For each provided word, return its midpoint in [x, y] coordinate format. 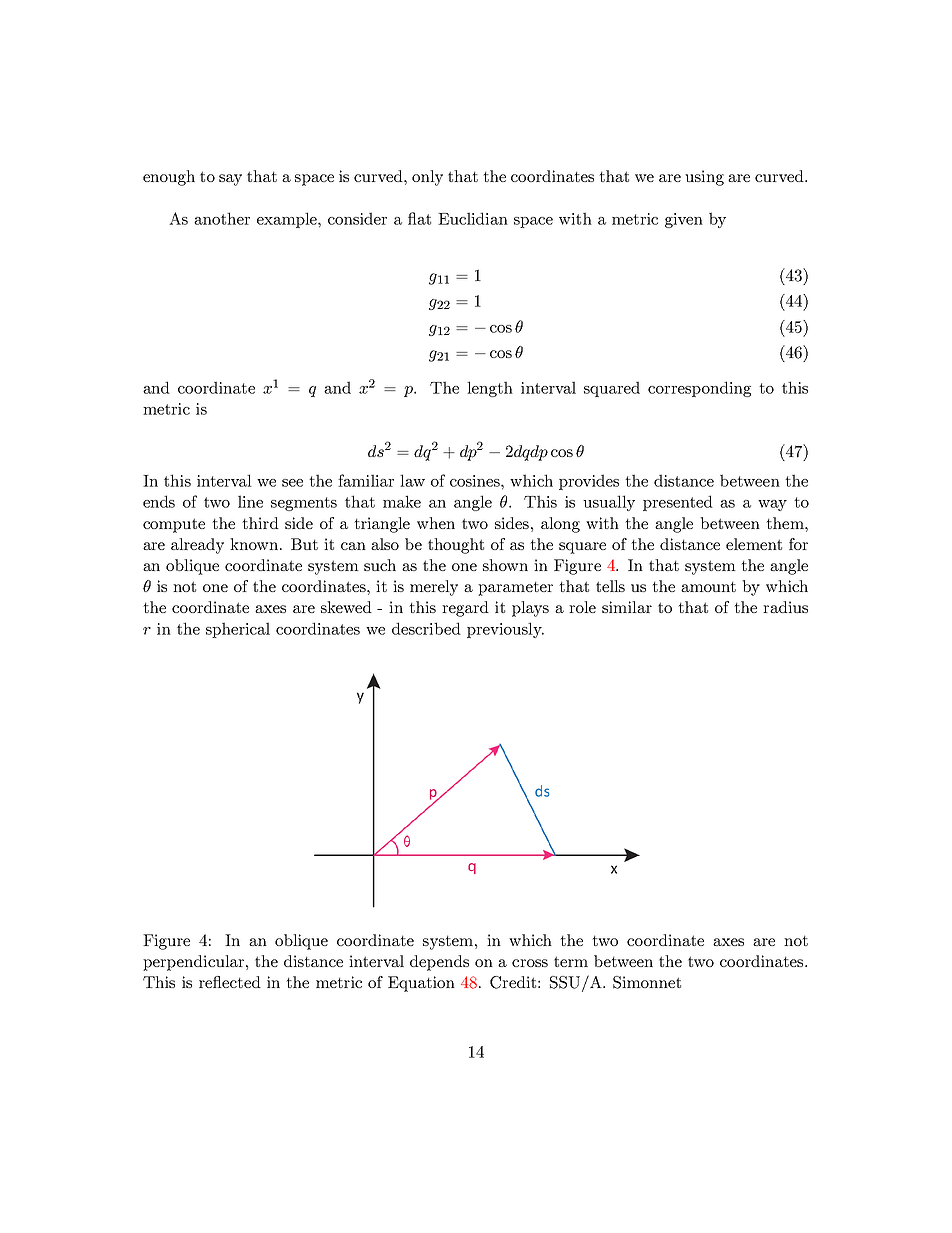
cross [530, 963]
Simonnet [647, 982]
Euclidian [473, 218]
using [704, 178]
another [222, 218]
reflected [230, 982]
